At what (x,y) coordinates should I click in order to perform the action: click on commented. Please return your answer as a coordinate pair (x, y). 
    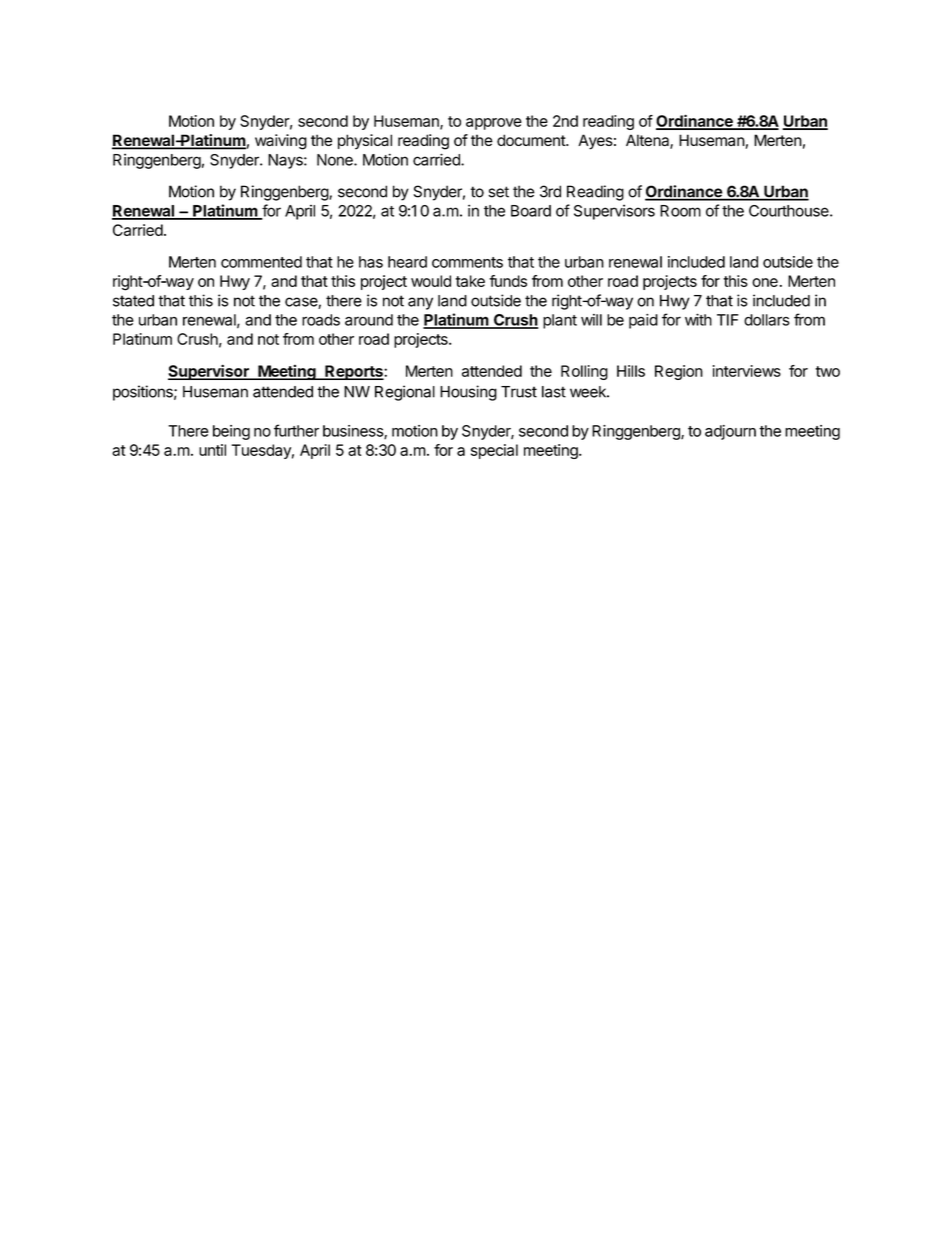
    Looking at the image, I should click on (261, 262).
